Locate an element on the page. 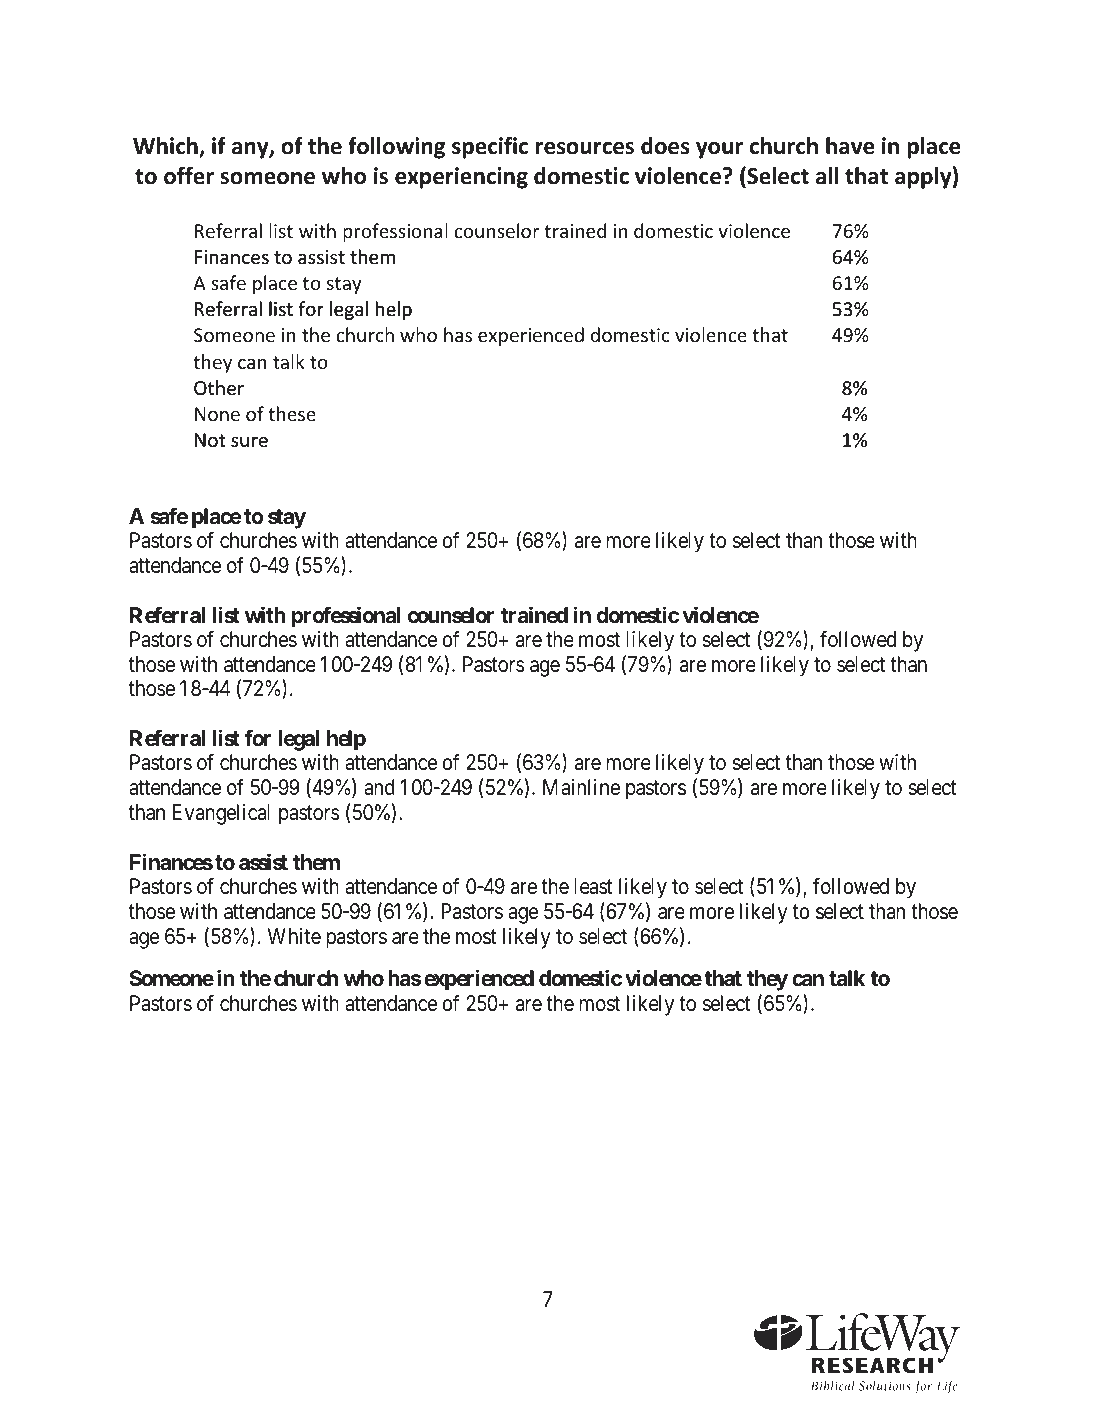 This page has width=1096, height=1418. specific is located at coordinates (490, 148).
